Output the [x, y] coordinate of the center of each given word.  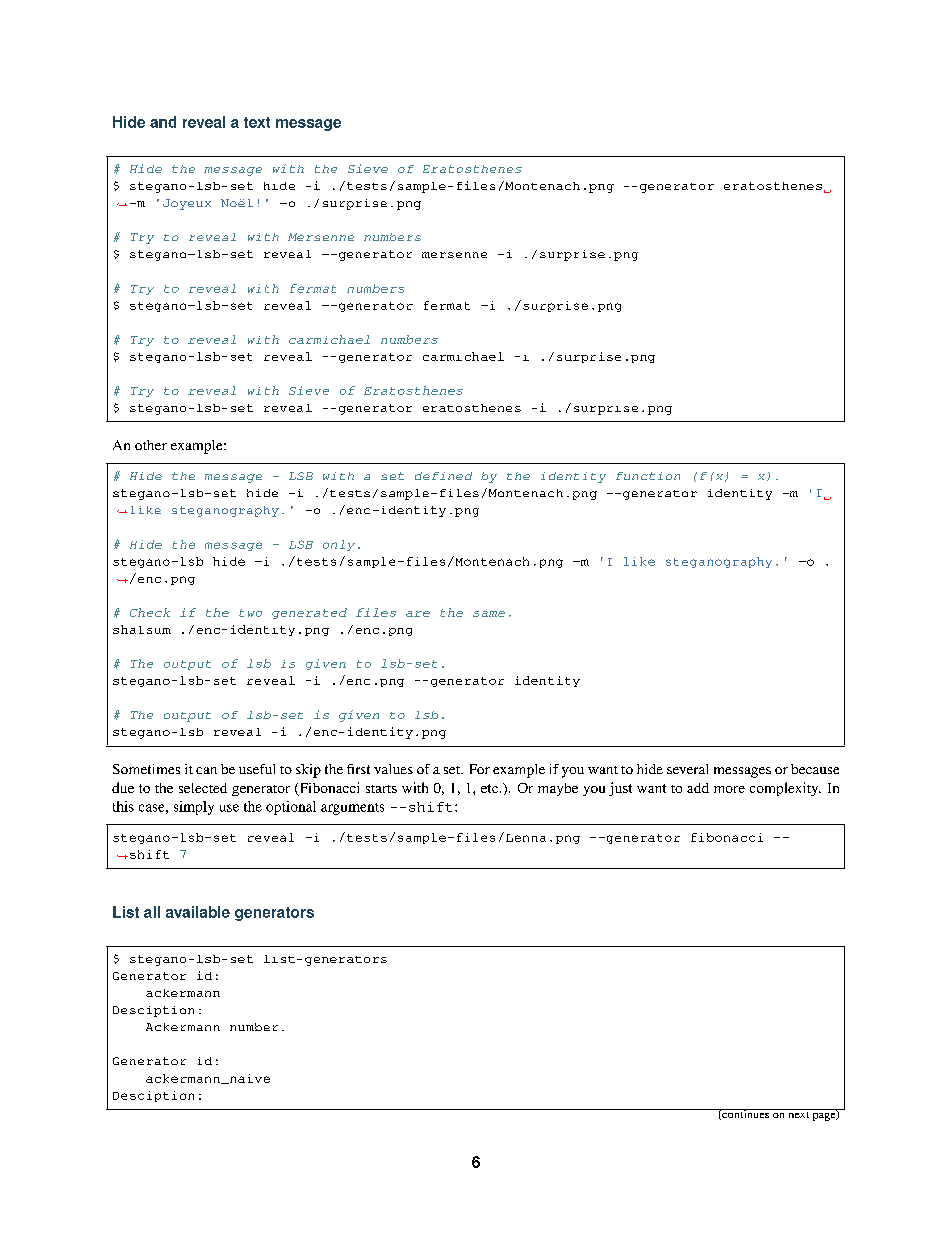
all [152, 912]
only [339, 545]
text [257, 122]
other [151, 445]
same [489, 614]
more [729, 789]
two [250, 613]
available [198, 912]
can [206, 770]
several [687, 769]
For [480, 769]
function [648, 476]
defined [443, 476]
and [163, 122]
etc [491, 788]
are [418, 614]
